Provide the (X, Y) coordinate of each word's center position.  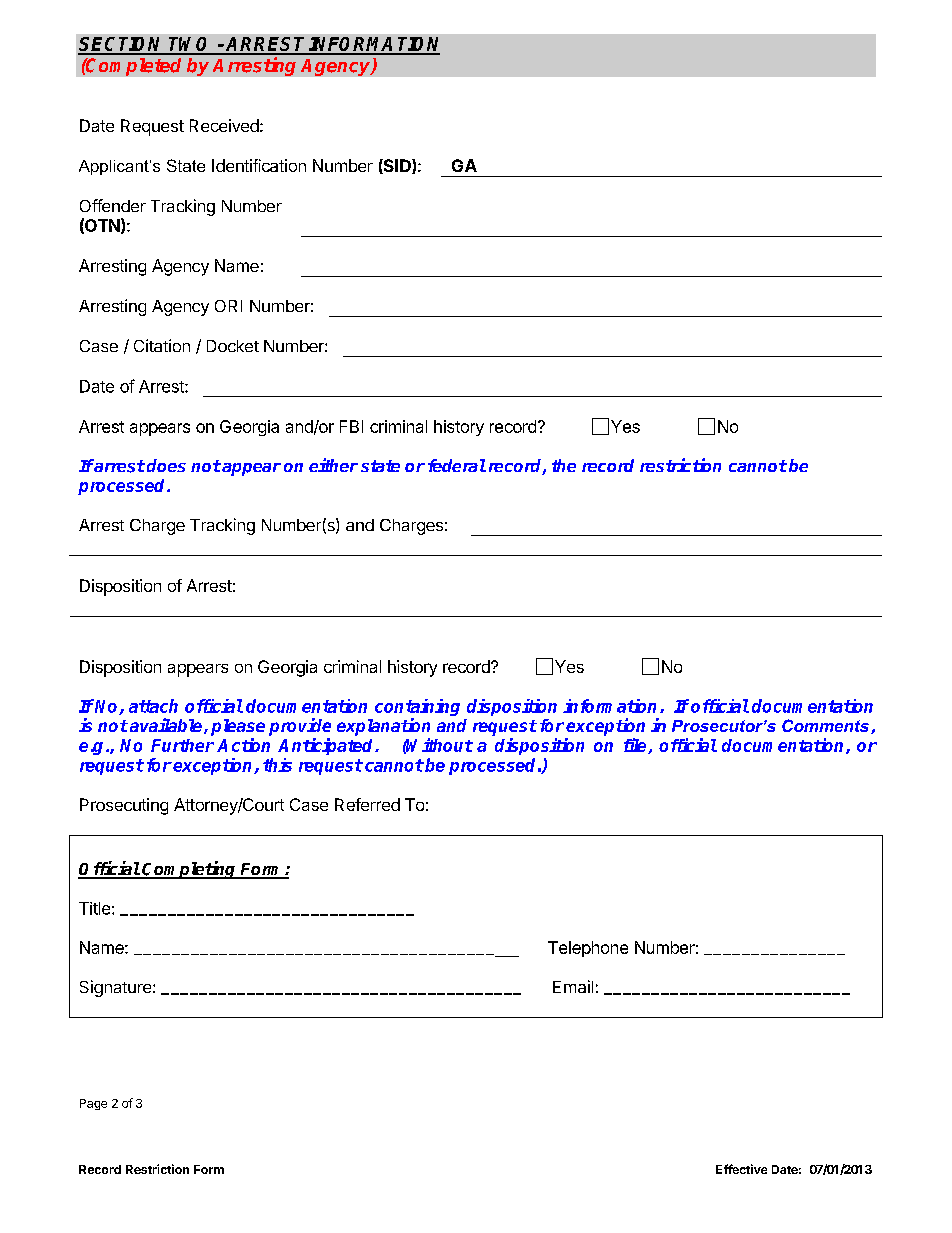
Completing (190, 870)
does (166, 465)
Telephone (588, 949)
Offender (113, 205)
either (333, 465)
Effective (741, 1169)
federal (457, 465)
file (636, 746)
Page (93, 1104)
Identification (259, 165)
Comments (825, 725)
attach (153, 706)
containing (417, 709)
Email (573, 986)
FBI (351, 426)
